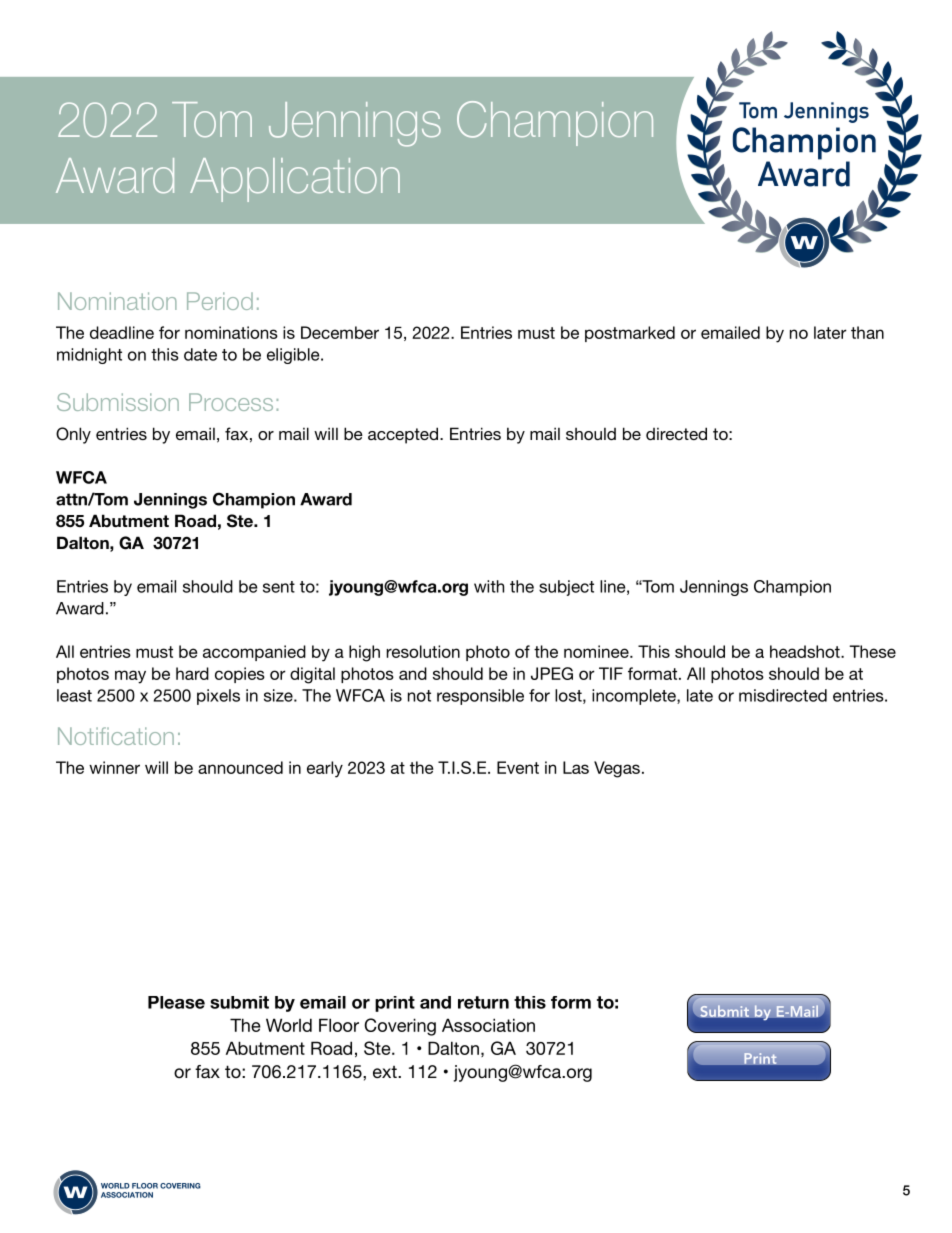 The image size is (952, 1233). What do you see at coordinates (483, 1002) in the document?
I see `return` at bounding box center [483, 1002].
